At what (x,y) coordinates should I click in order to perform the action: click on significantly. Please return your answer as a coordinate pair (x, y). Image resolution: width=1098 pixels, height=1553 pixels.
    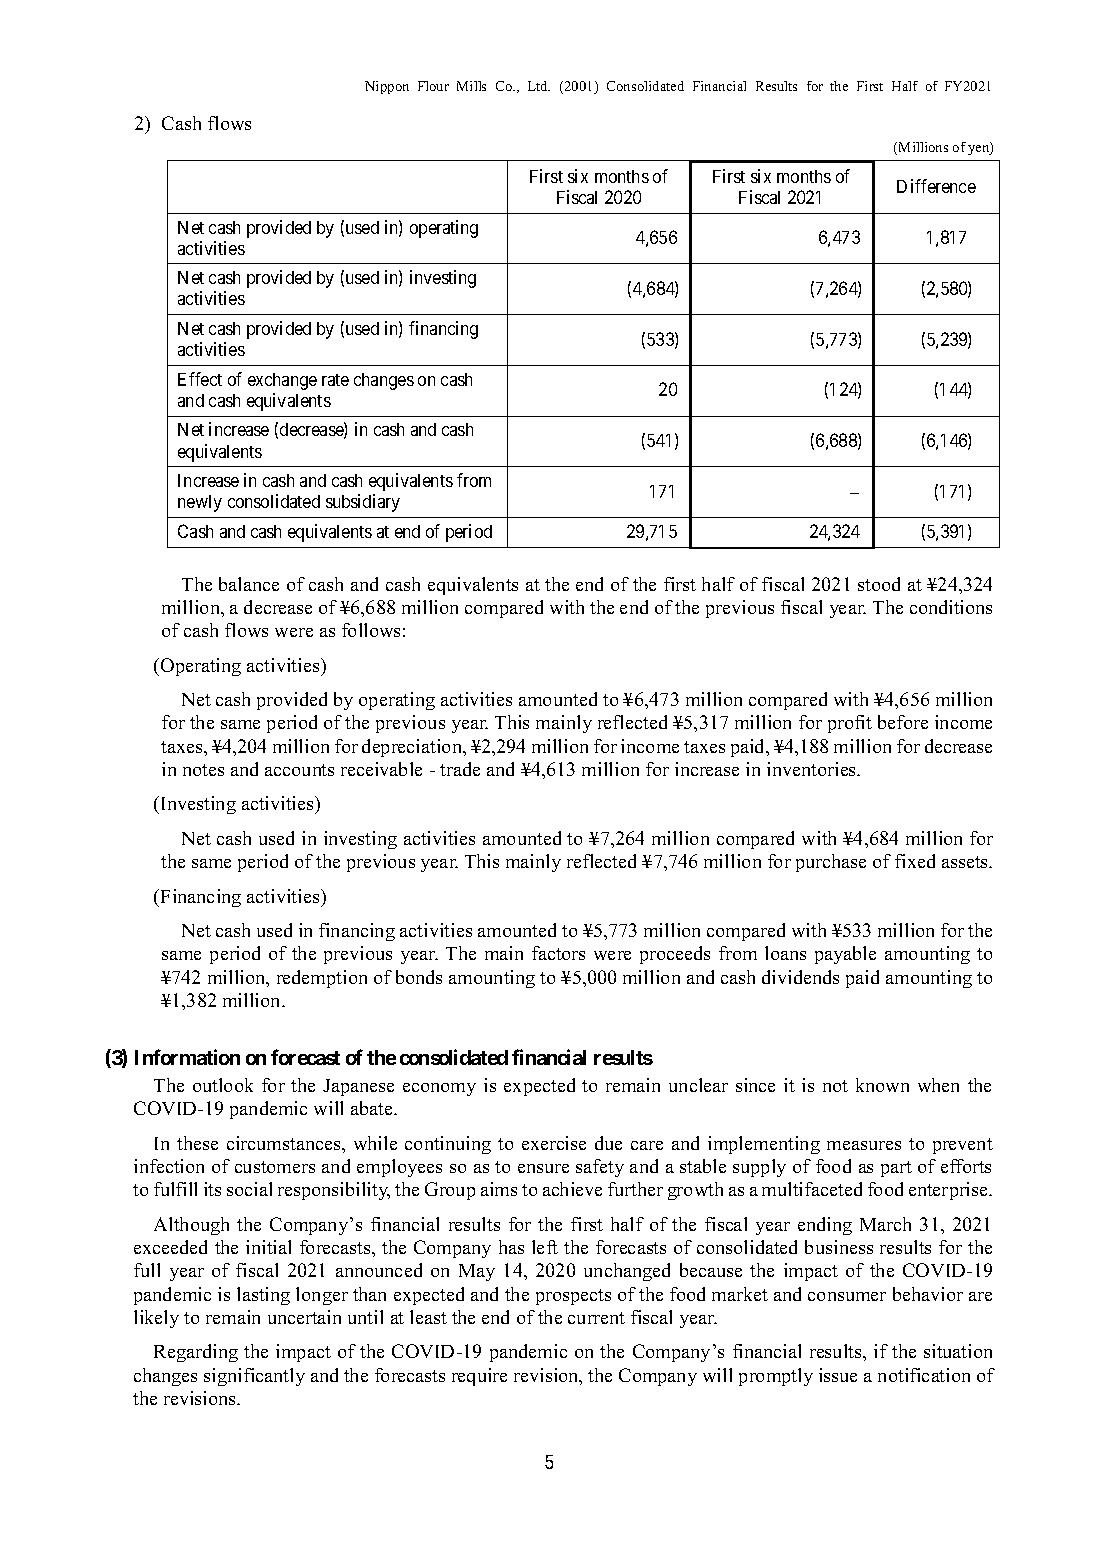
    Looking at the image, I should click on (254, 1377).
